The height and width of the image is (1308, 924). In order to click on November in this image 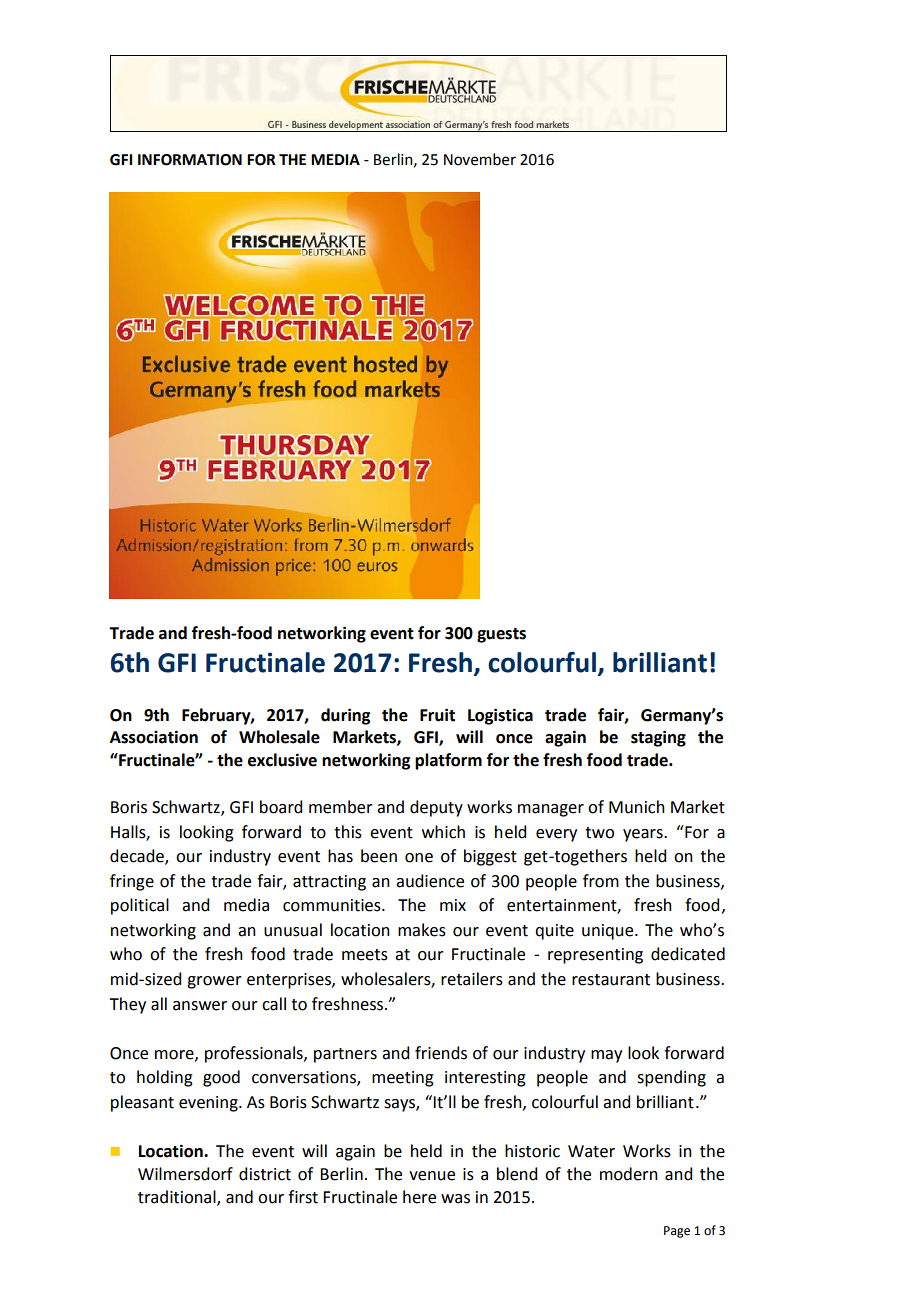, I will do `click(480, 159)`.
